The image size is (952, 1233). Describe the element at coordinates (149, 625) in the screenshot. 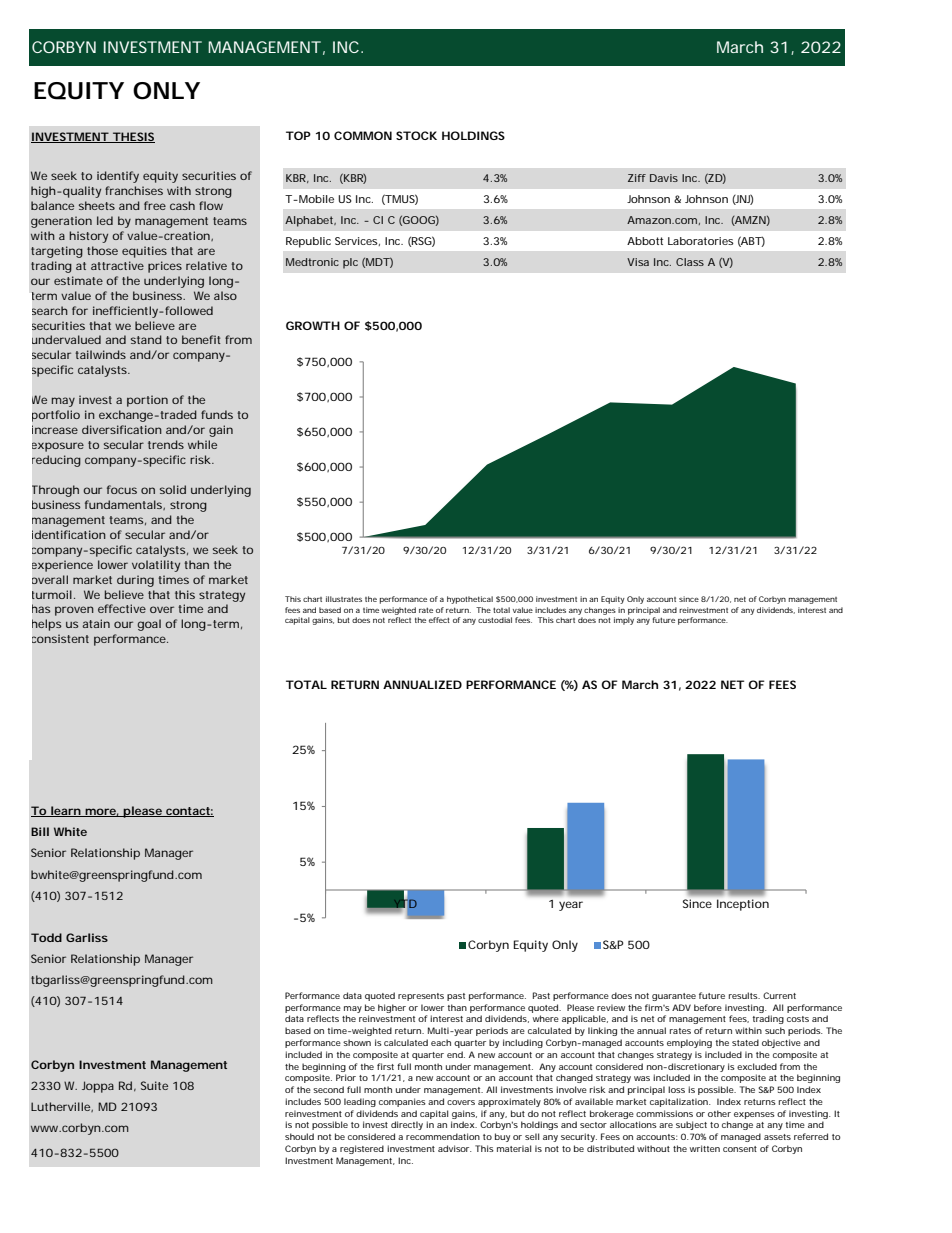

I see `goal` at that location.
